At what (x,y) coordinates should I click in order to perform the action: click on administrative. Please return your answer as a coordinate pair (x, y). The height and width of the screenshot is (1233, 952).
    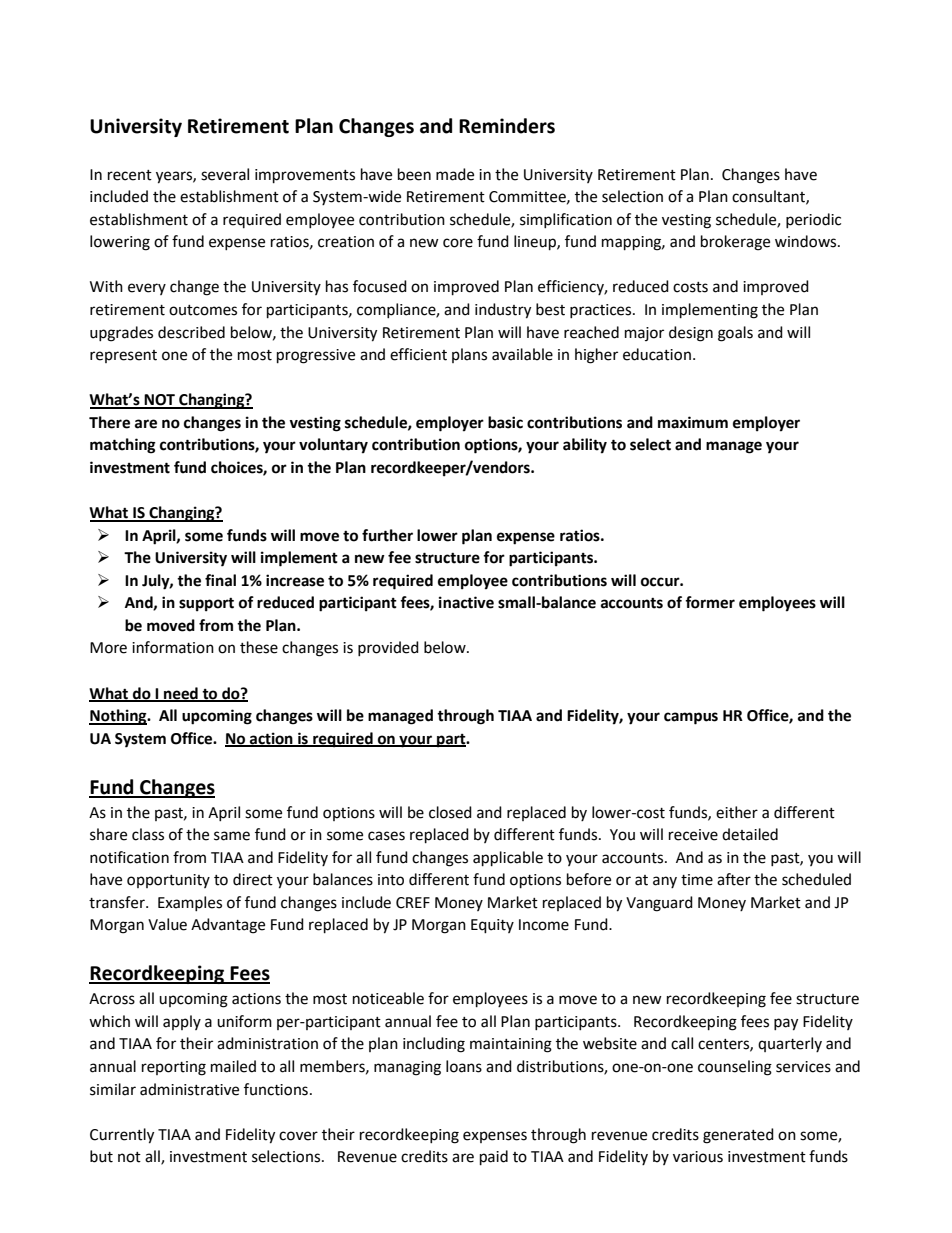
    Looking at the image, I should click on (189, 1089).
